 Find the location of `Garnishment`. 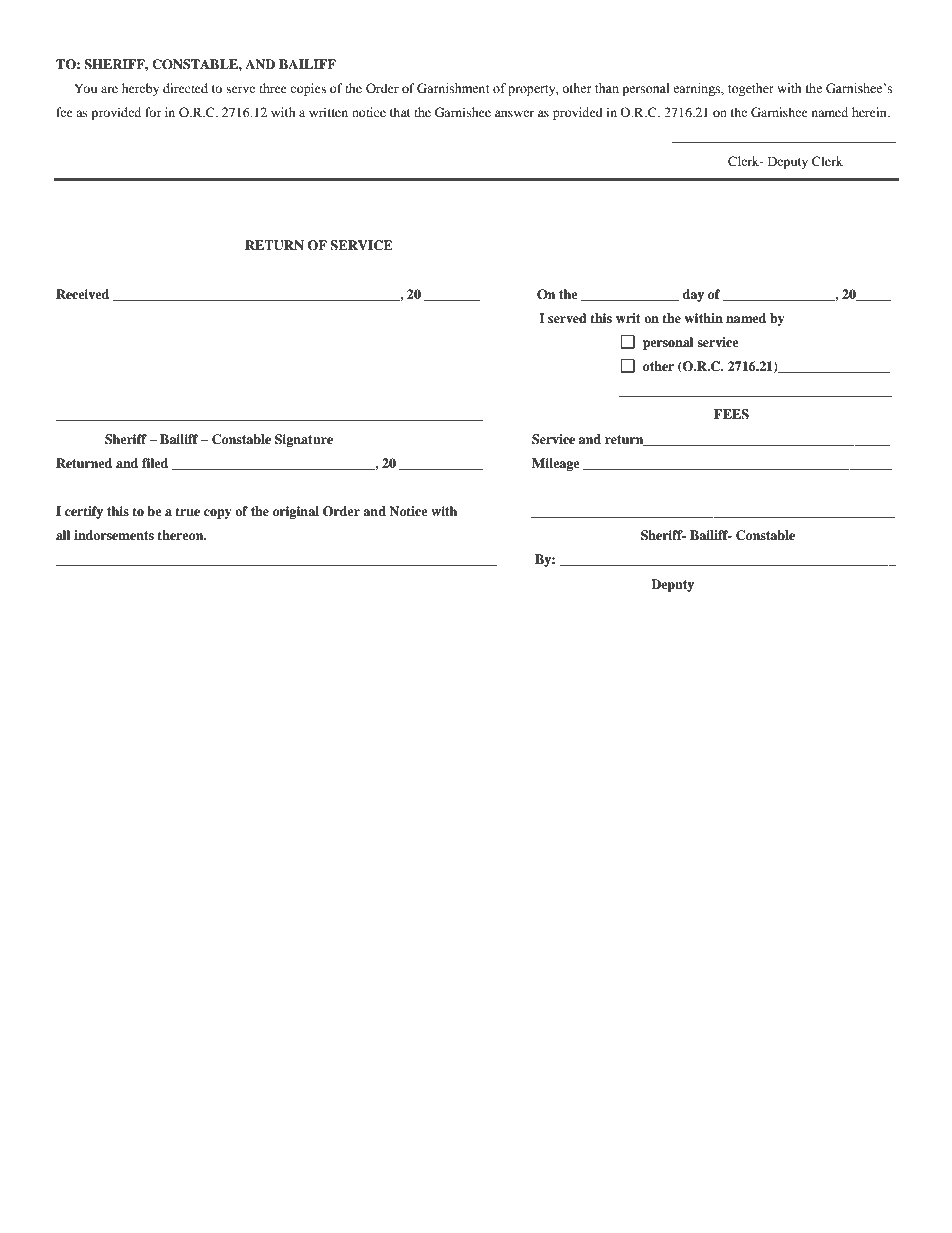

Garnishment is located at coordinates (453, 88).
